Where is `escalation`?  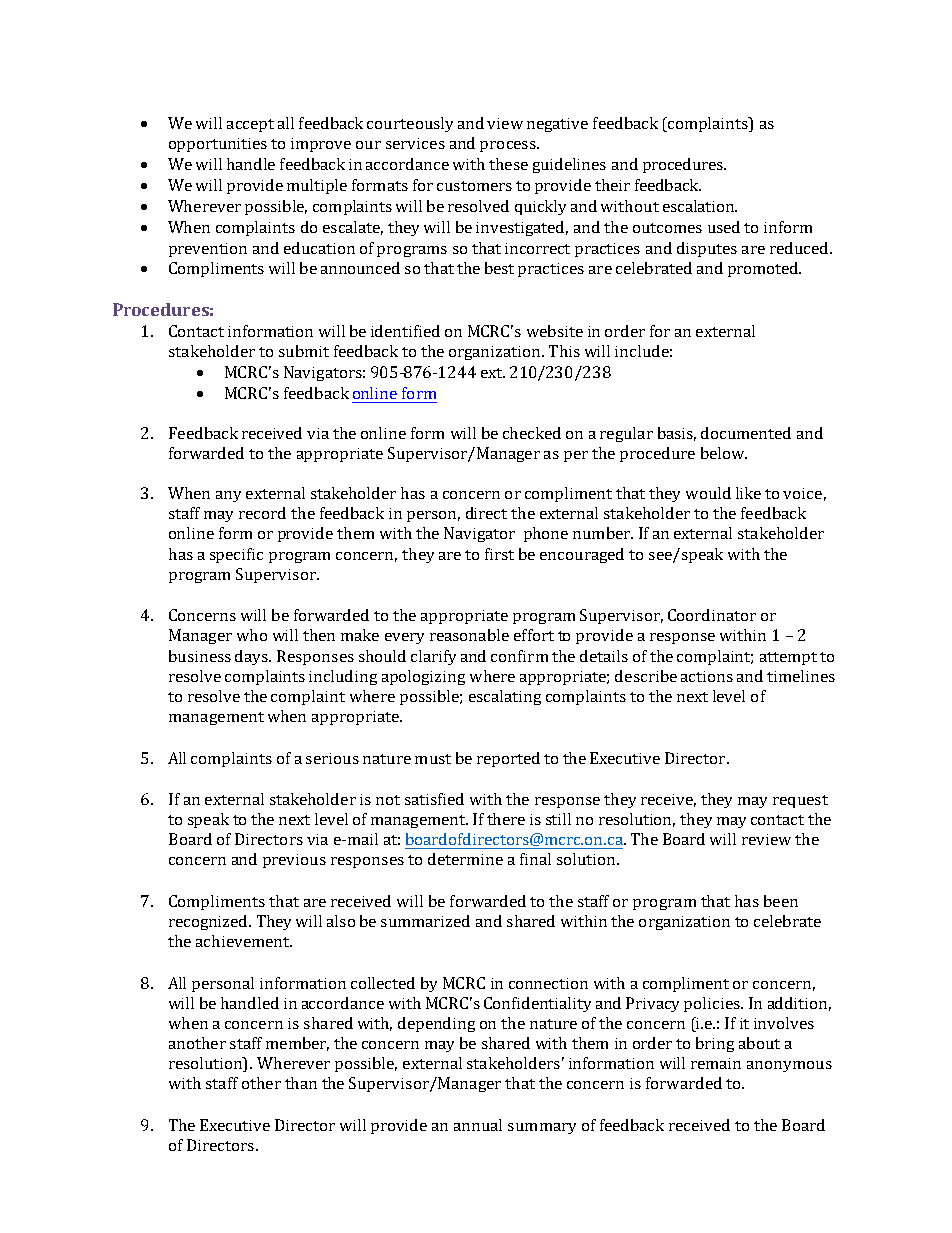 escalation is located at coordinates (699, 206).
